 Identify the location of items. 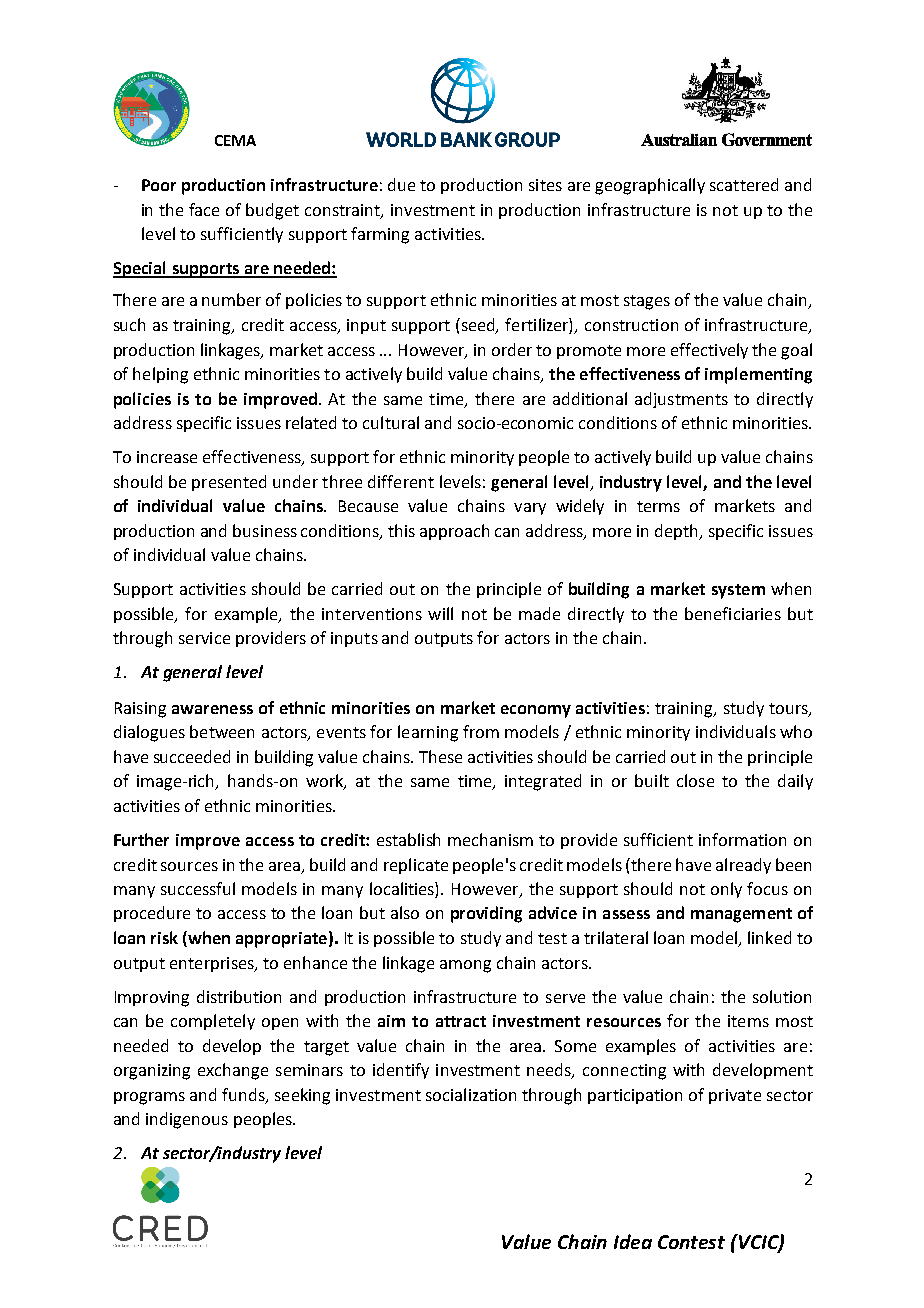
(748, 1021).
